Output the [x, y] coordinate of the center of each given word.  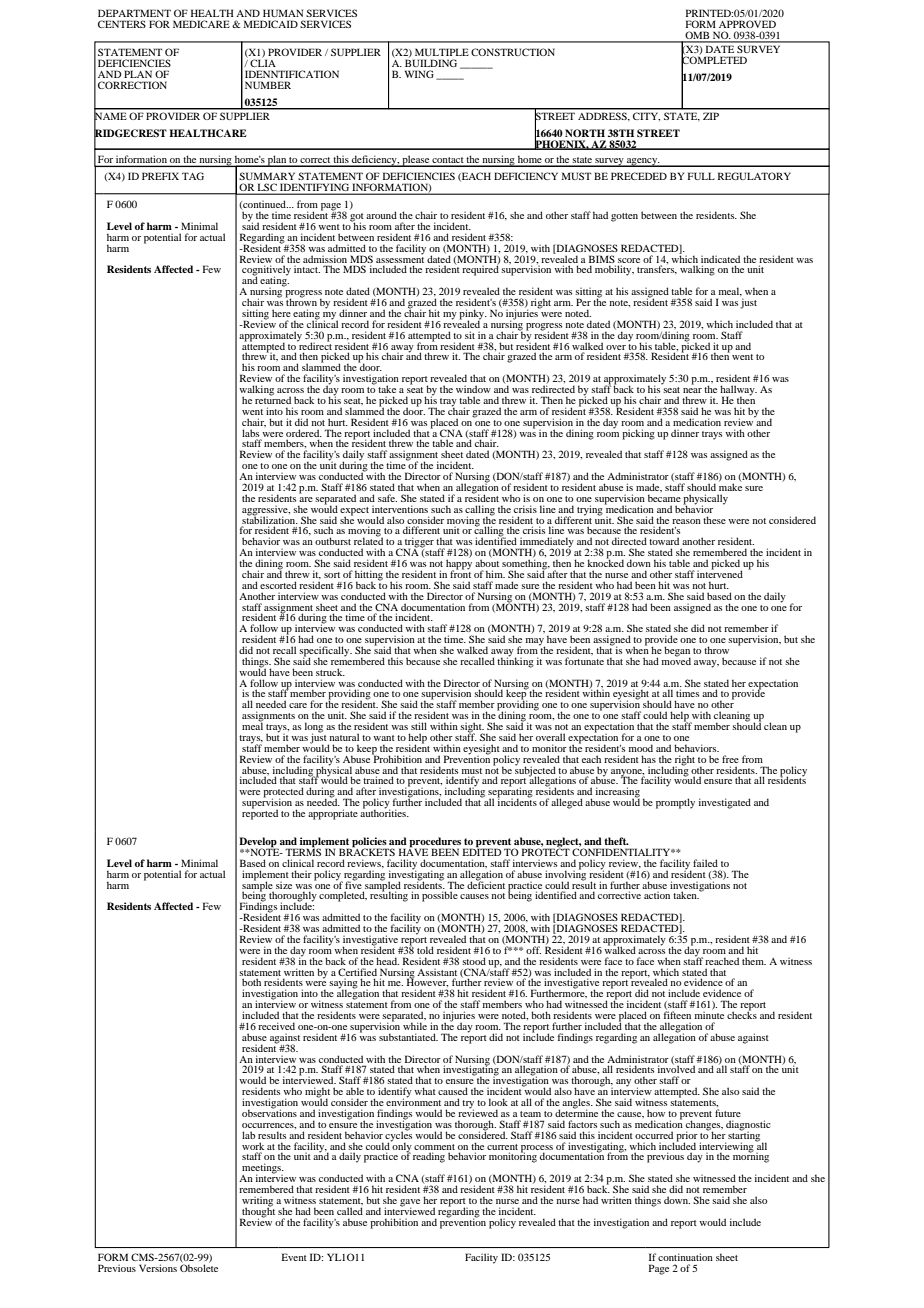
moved [676, 660]
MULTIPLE [442, 52]
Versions [158, 1268]
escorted [278, 585]
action [657, 895]
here [281, 313]
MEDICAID [271, 24]
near [692, 390]
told [425, 950]
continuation [685, 1257]
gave [410, 1204]
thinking [515, 661]
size [284, 885]
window [473, 389]
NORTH [585, 133]
